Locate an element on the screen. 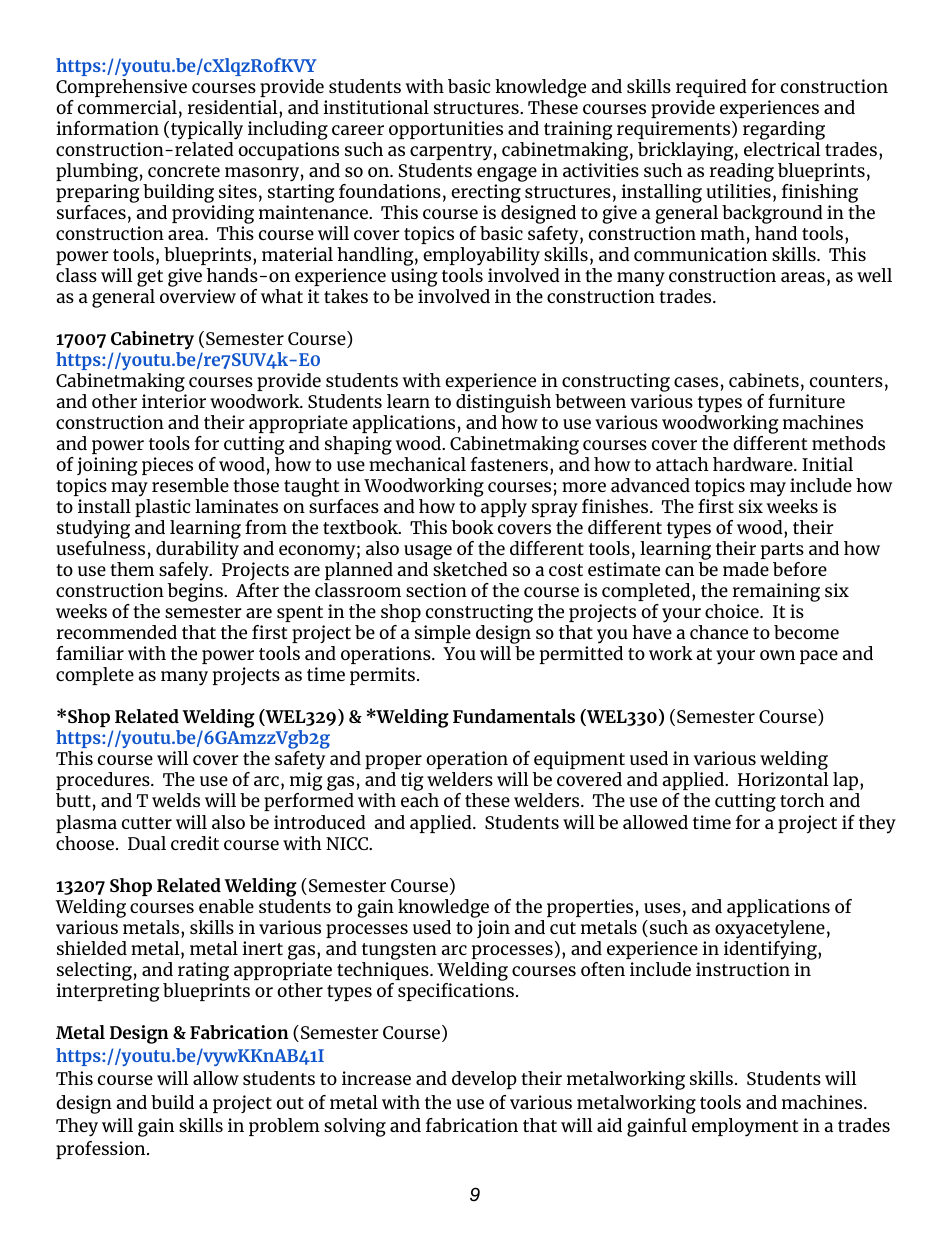 The height and width of the screenshot is (1233, 952). opportunities is located at coordinates (446, 130).
